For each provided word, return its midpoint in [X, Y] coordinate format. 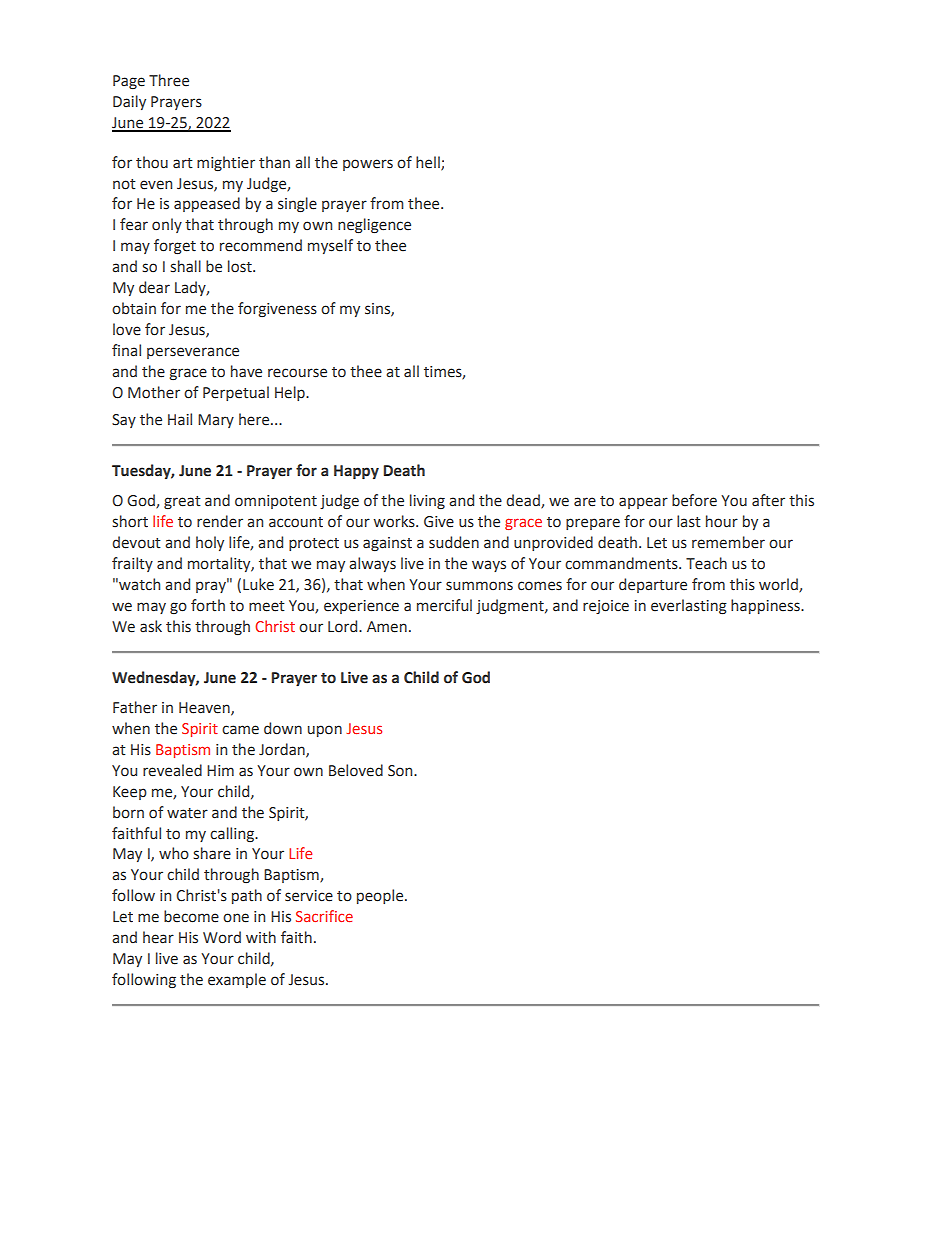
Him [220, 770]
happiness [766, 606]
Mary [216, 421]
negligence [374, 225]
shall [185, 266]
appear [643, 503]
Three [169, 80]
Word [222, 937]
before [694, 500]
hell [429, 163]
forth [208, 605]
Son [401, 771]
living [427, 501]
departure [653, 585]
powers [368, 165]
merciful [444, 605]
